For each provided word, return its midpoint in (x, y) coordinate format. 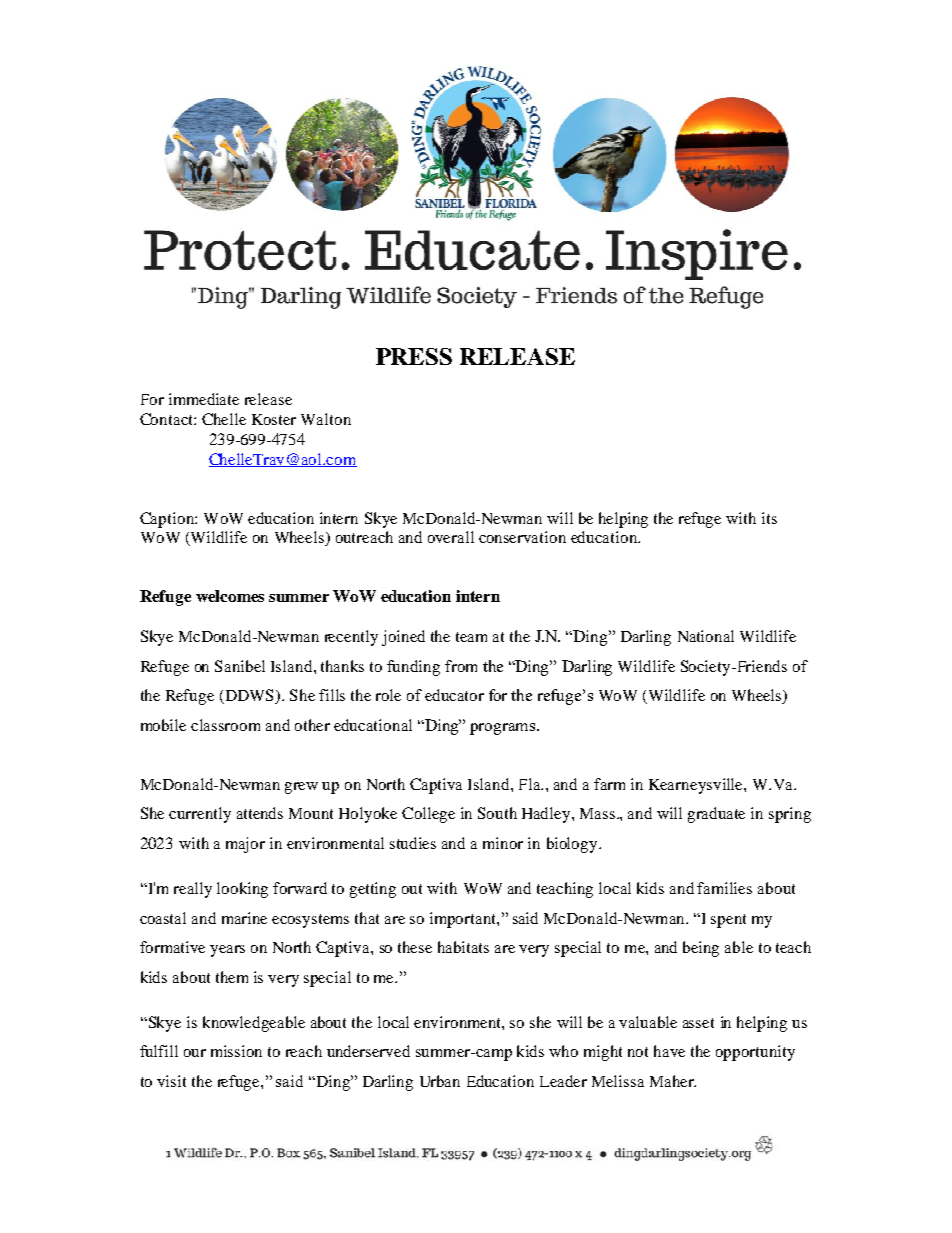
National (706, 636)
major (245, 845)
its (769, 518)
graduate (716, 815)
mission (236, 1051)
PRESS (414, 356)
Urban (440, 1081)
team (471, 637)
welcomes (230, 596)
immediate (204, 399)
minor (503, 843)
